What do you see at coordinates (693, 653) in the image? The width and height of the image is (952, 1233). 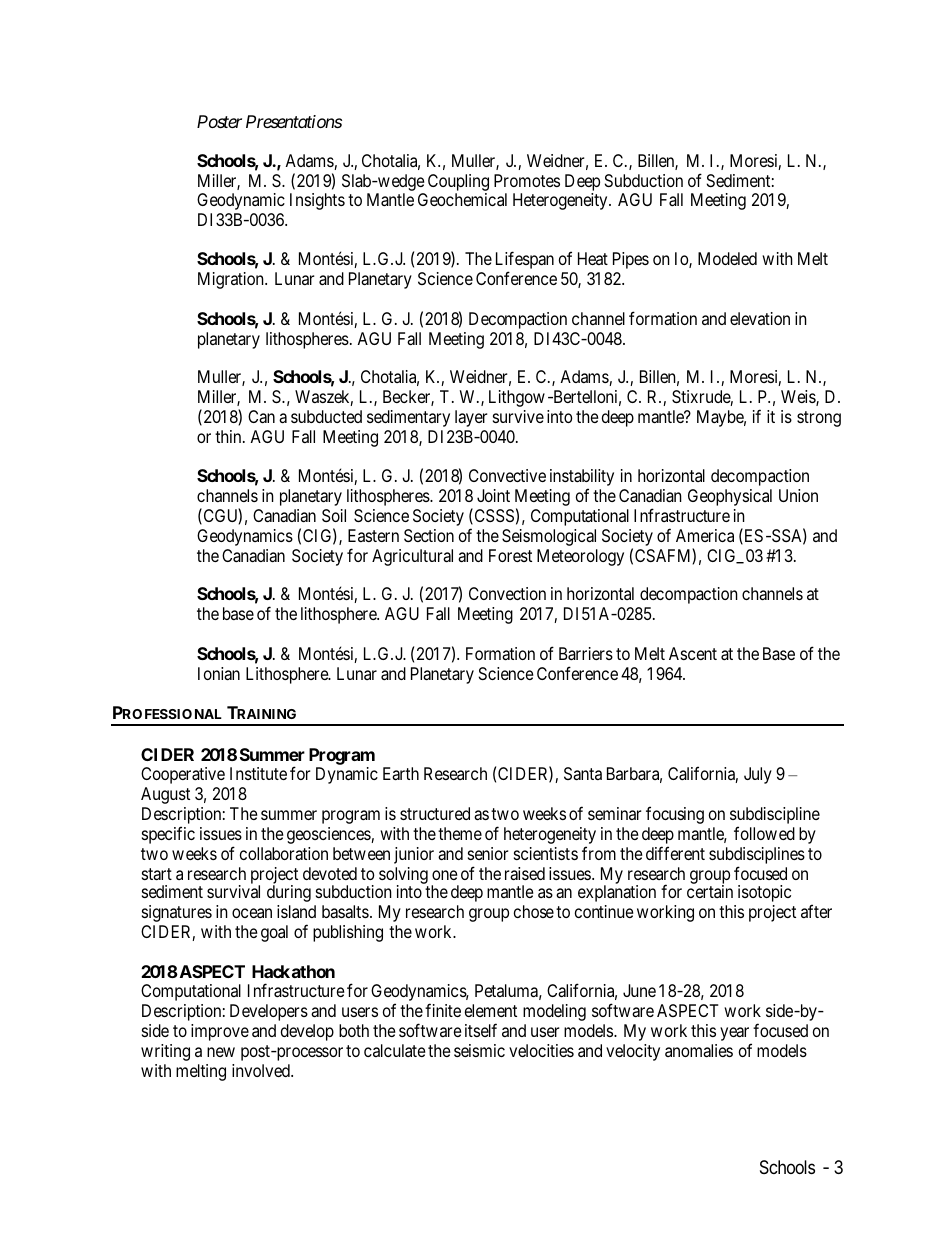 I see `Ascent` at bounding box center [693, 653].
